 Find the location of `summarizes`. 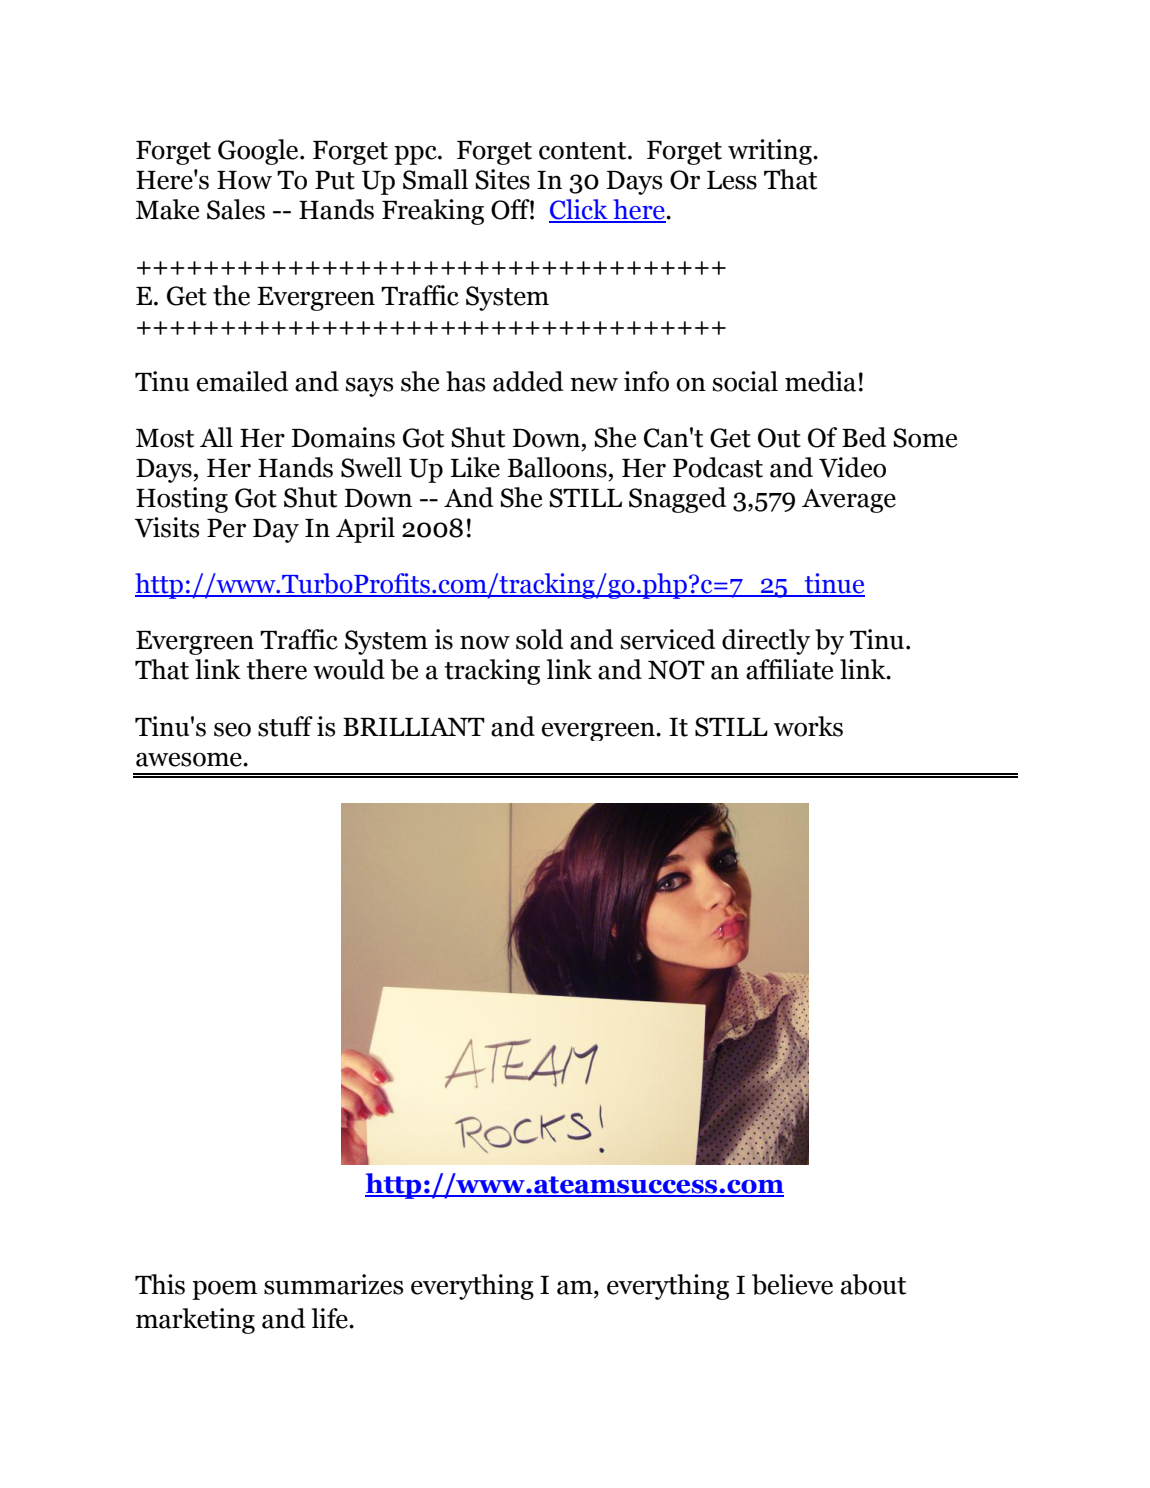

summarizes is located at coordinates (333, 1284).
